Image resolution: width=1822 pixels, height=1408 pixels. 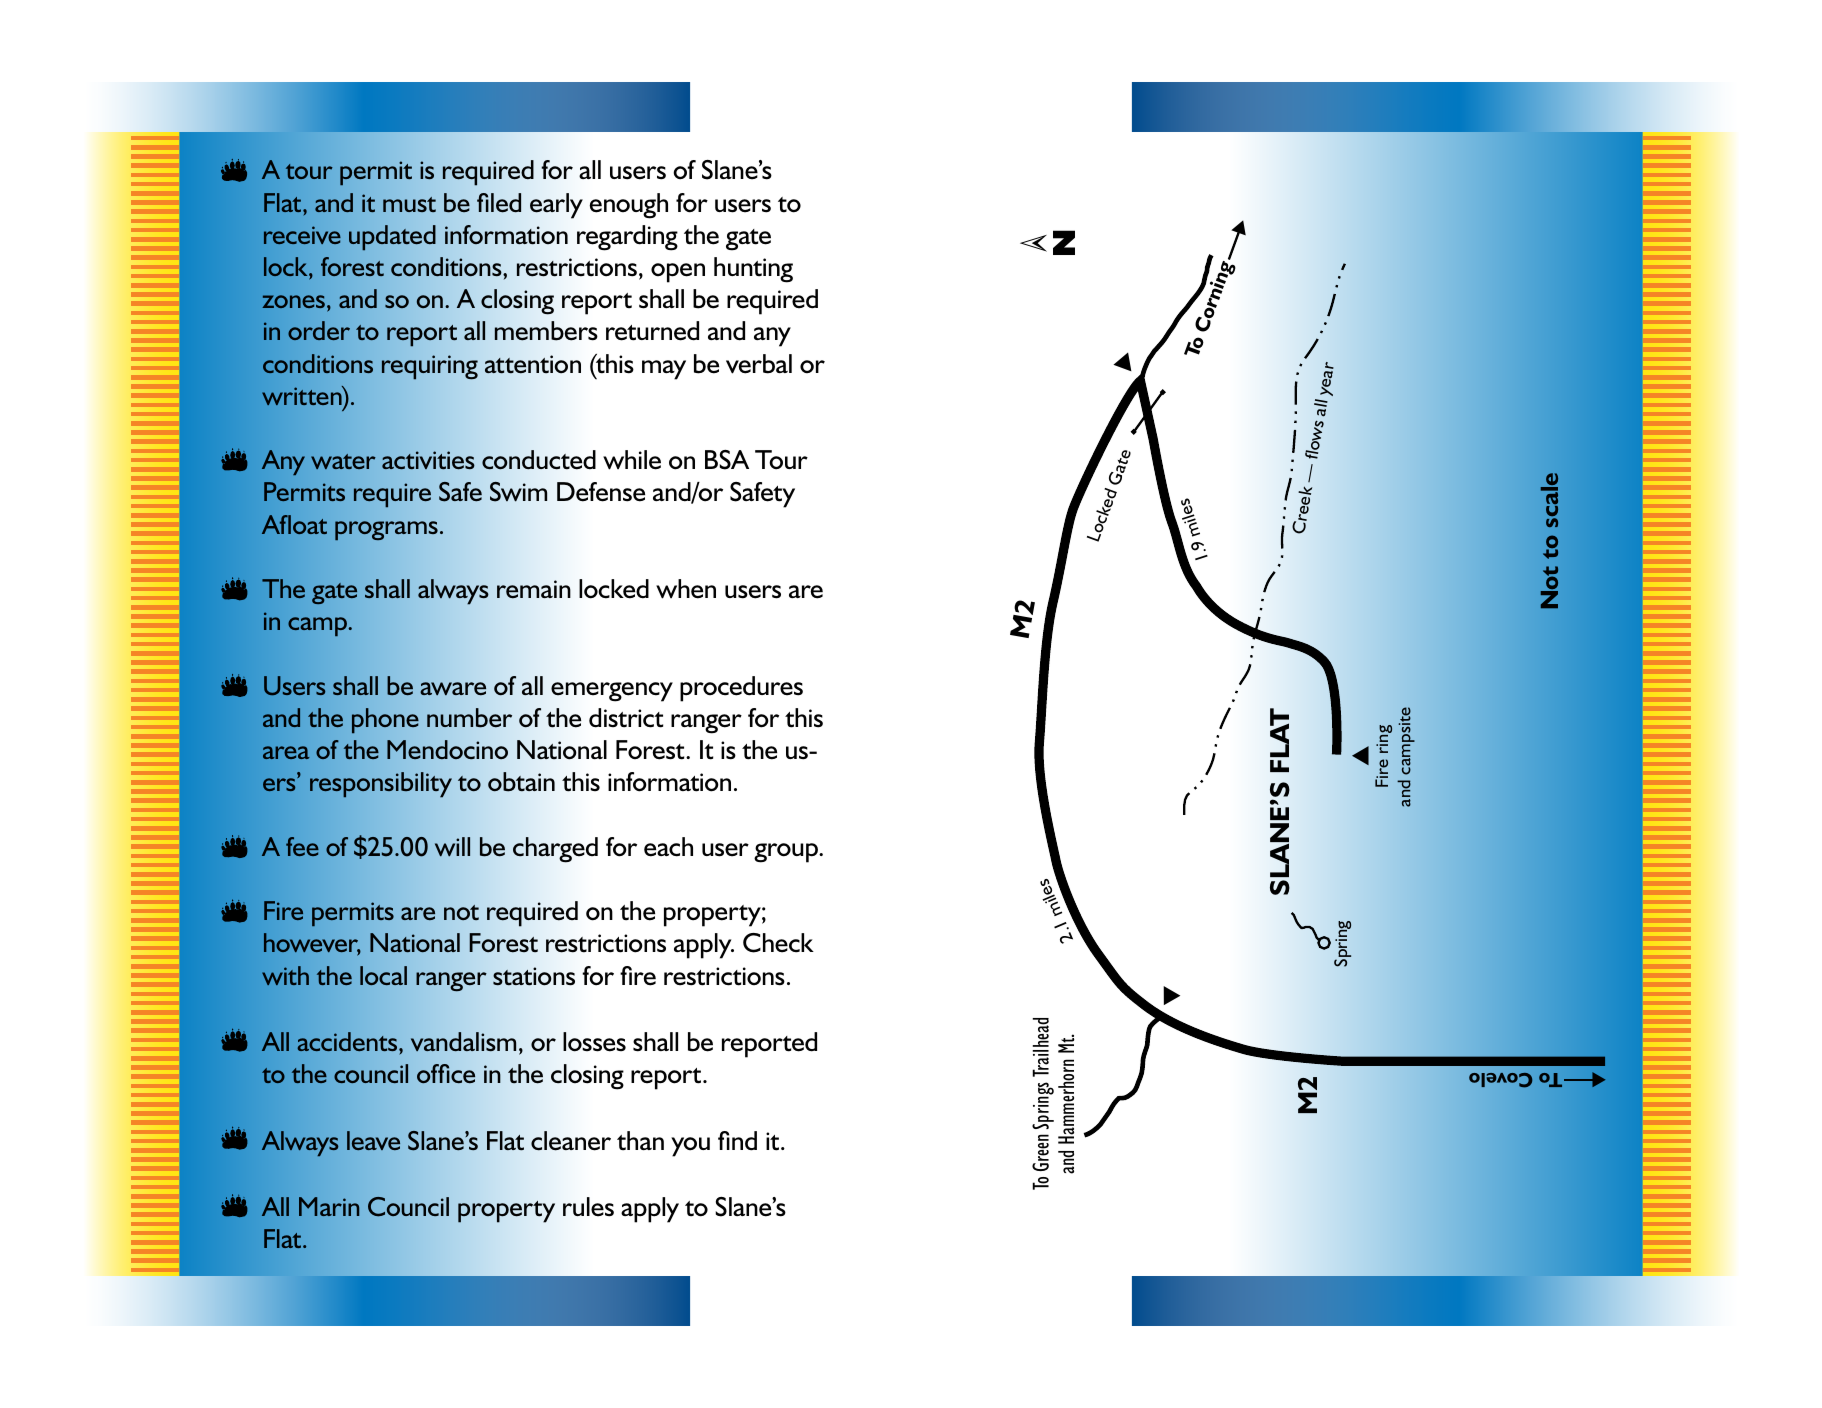 I want to click on phone, so click(x=385, y=721).
